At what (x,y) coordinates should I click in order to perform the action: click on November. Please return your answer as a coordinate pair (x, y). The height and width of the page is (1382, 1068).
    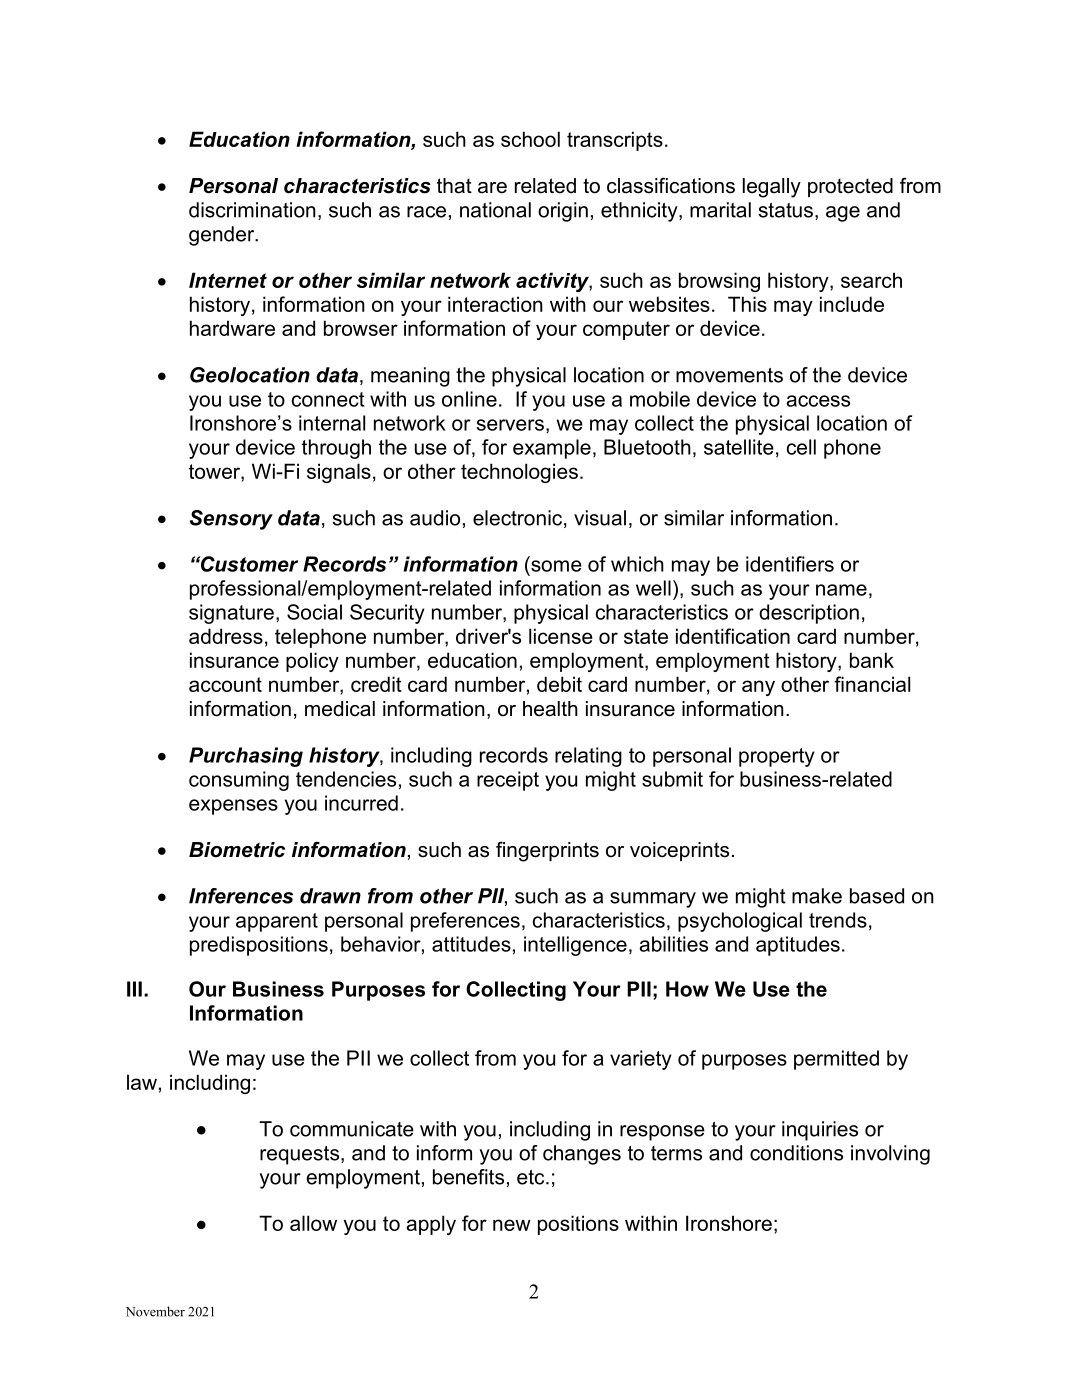
    Looking at the image, I should click on (155, 1311).
